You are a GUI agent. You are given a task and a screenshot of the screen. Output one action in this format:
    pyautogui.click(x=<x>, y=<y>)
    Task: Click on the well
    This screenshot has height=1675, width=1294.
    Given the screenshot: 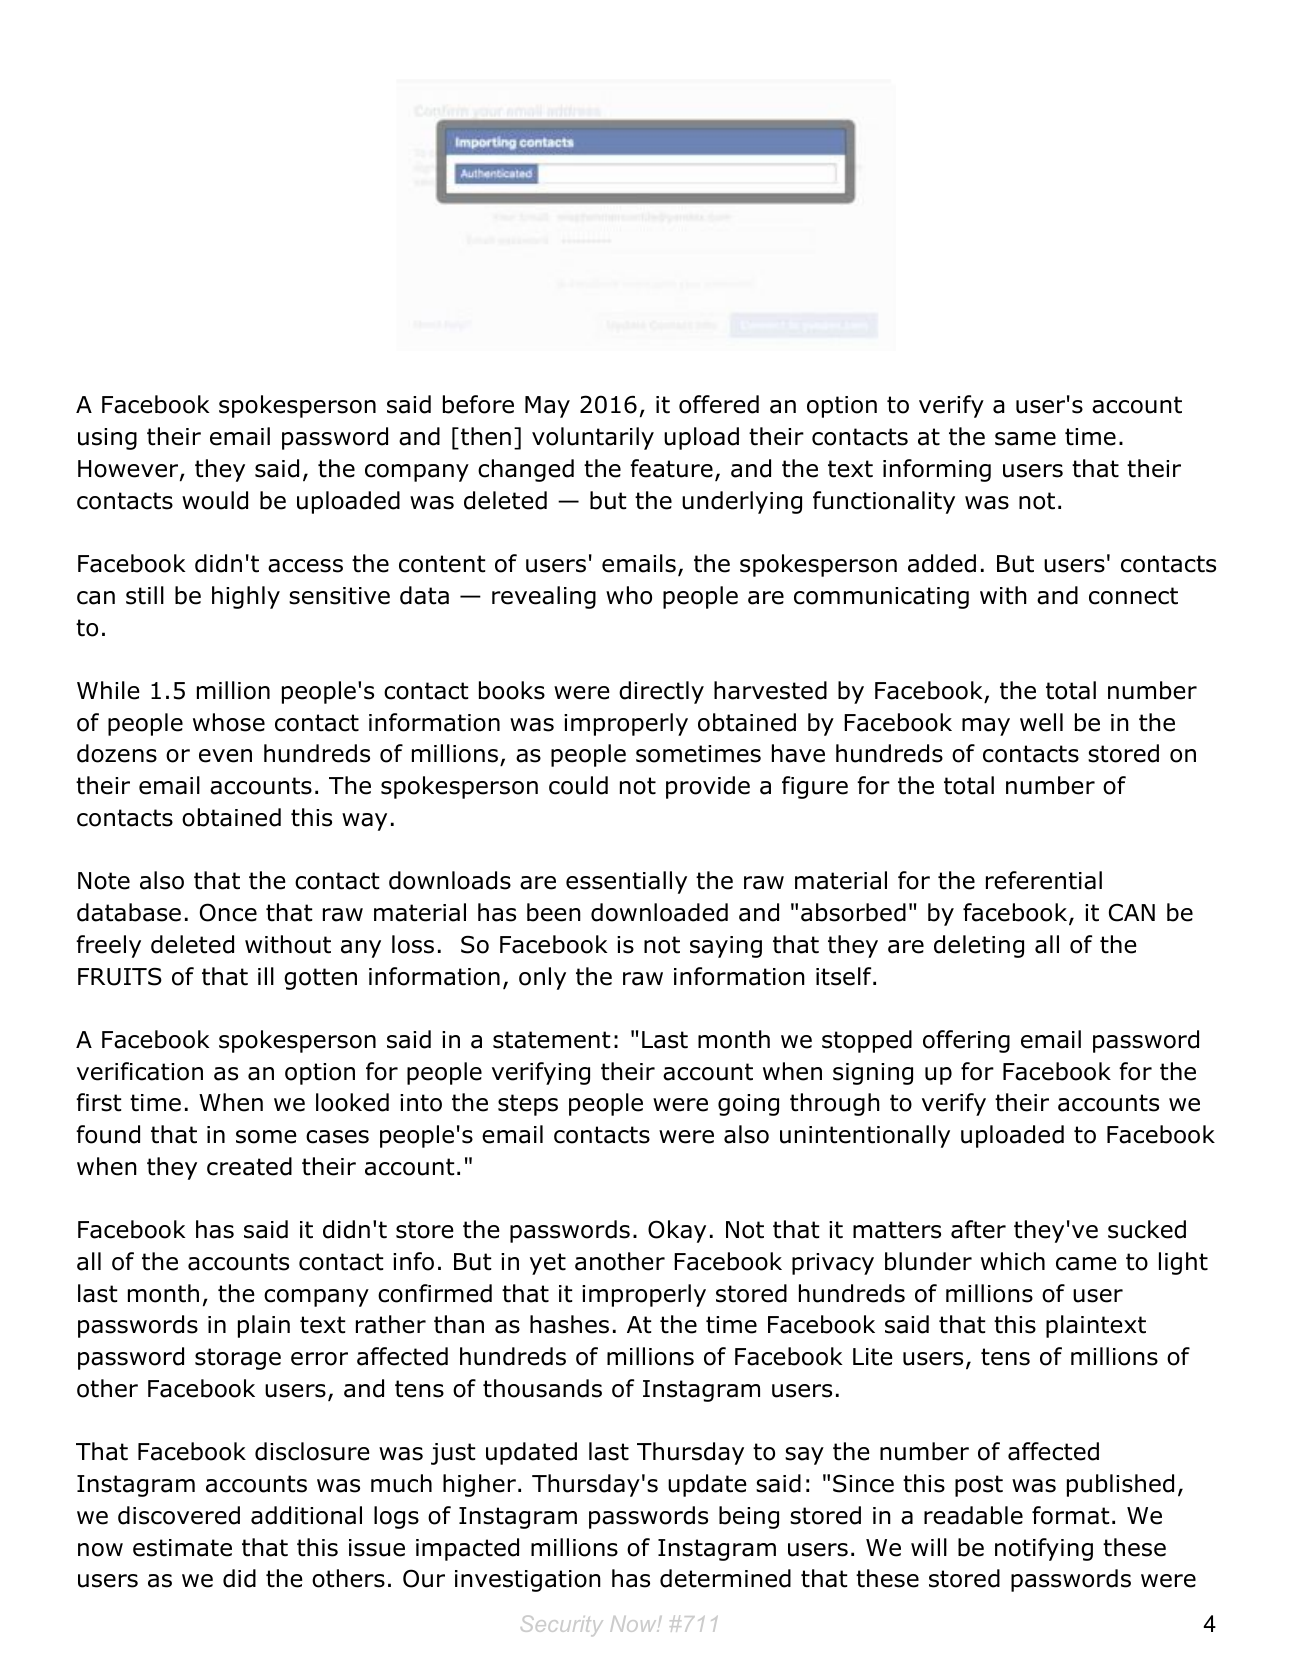 What is the action you would take?
    pyautogui.click(x=1041, y=722)
